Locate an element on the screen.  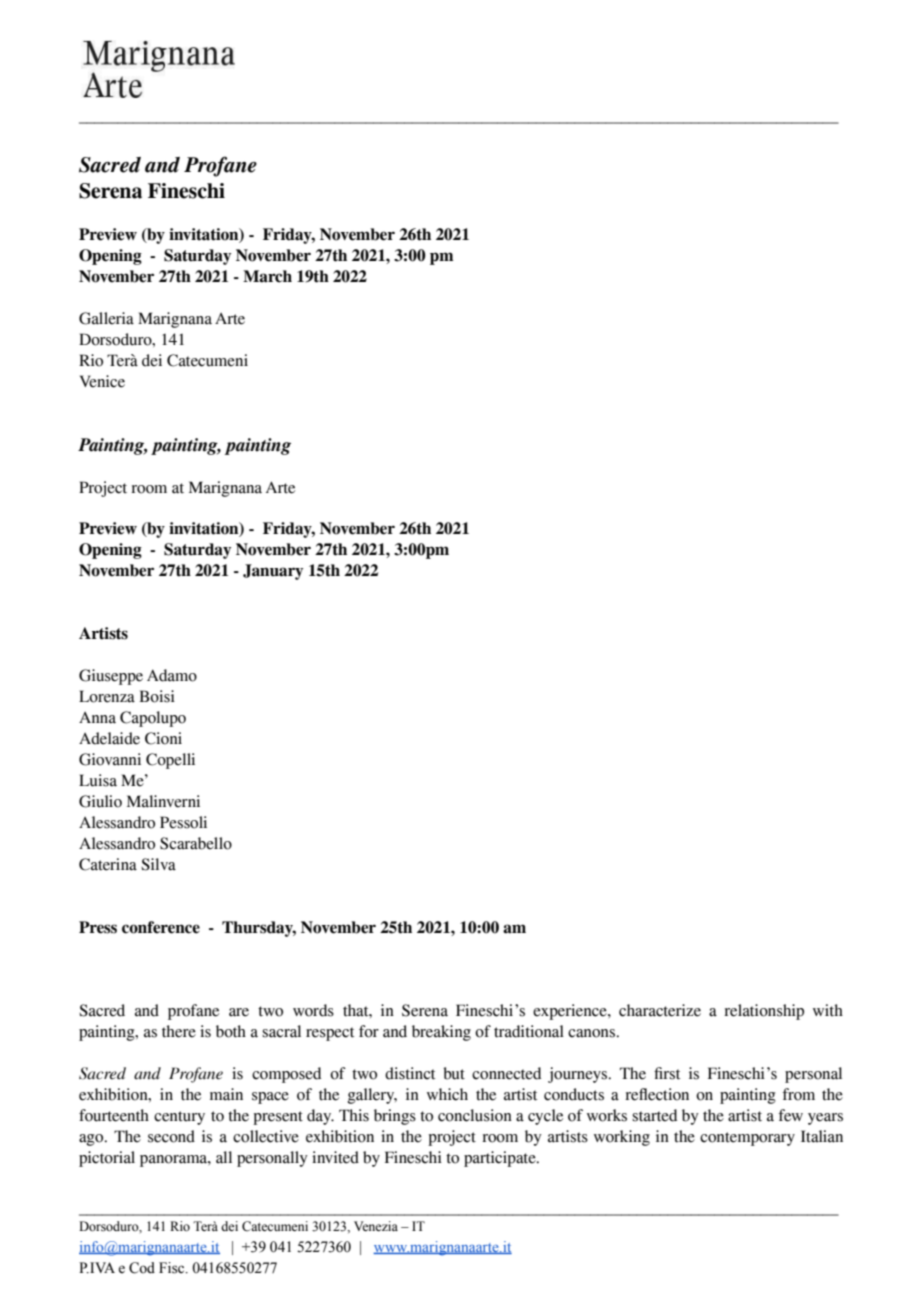
Venezia is located at coordinates (376, 1226).
